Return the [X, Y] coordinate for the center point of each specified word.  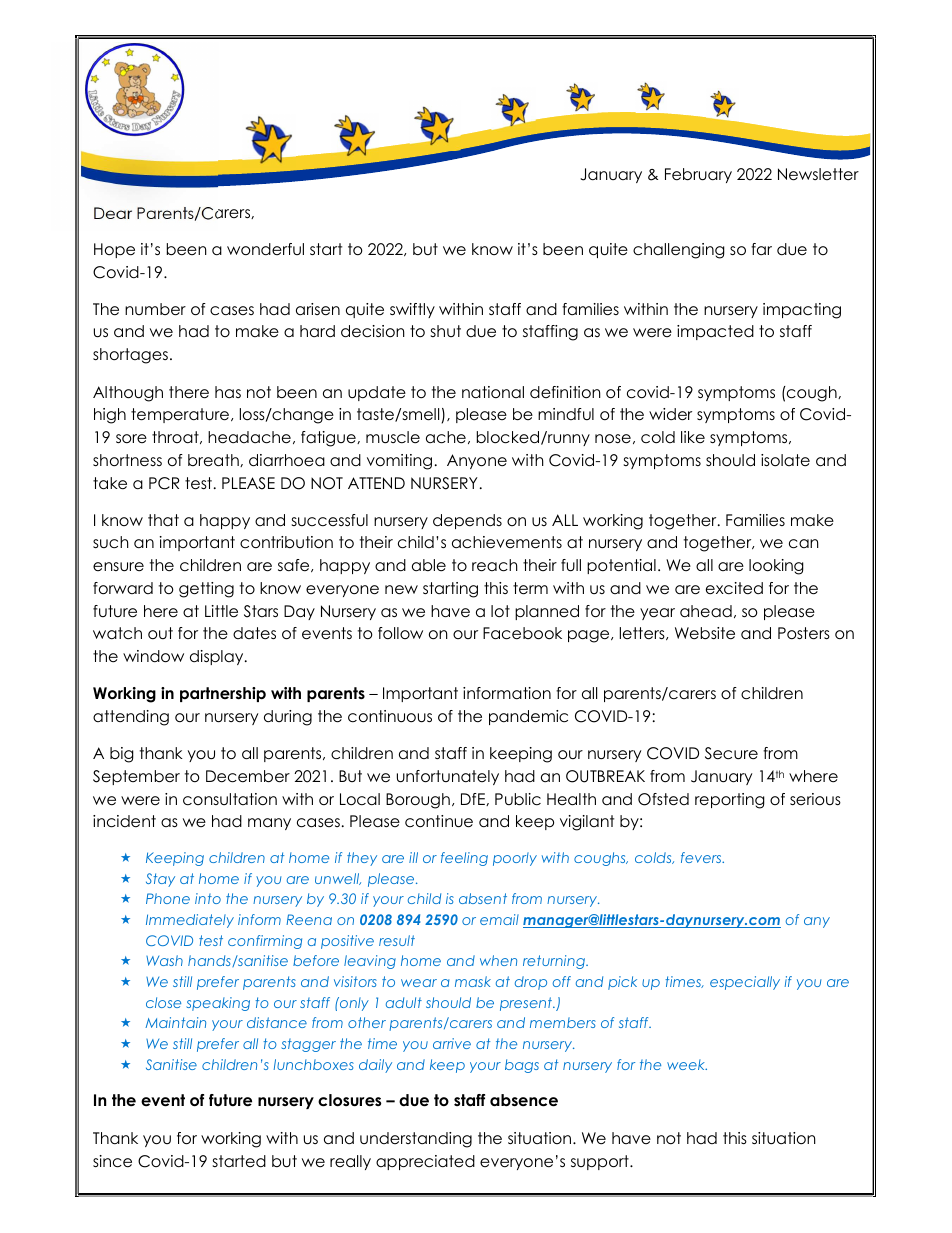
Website [705, 633]
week [687, 1064]
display [218, 657]
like [693, 437]
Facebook [522, 633]
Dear [113, 213]
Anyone [477, 461]
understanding [416, 1140]
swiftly [412, 310]
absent [483, 898]
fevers [702, 857]
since [112, 1161]
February [698, 175]
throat [176, 437]
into [208, 898]
